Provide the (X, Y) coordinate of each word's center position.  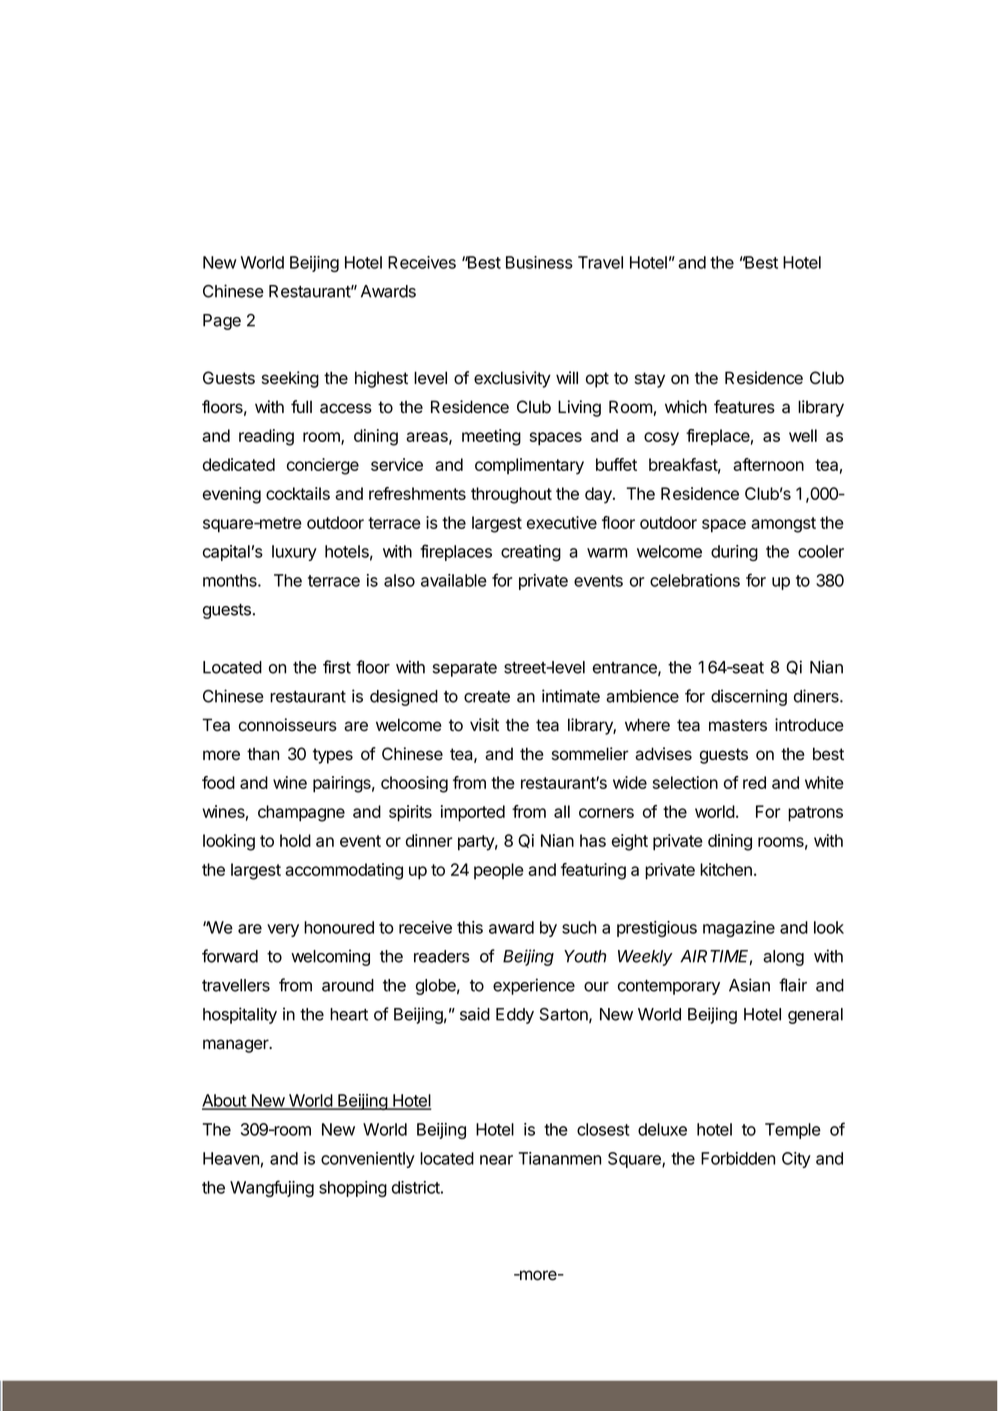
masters (738, 725)
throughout (511, 495)
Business (539, 262)
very (283, 930)
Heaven (231, 1158)
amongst (783, 525)
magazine (739, 929)
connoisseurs (288, 725)
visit (484, 725)
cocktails (298, 493)
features (744, 407)
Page (222, 322)
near (496, 1160)
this (470, 927)
